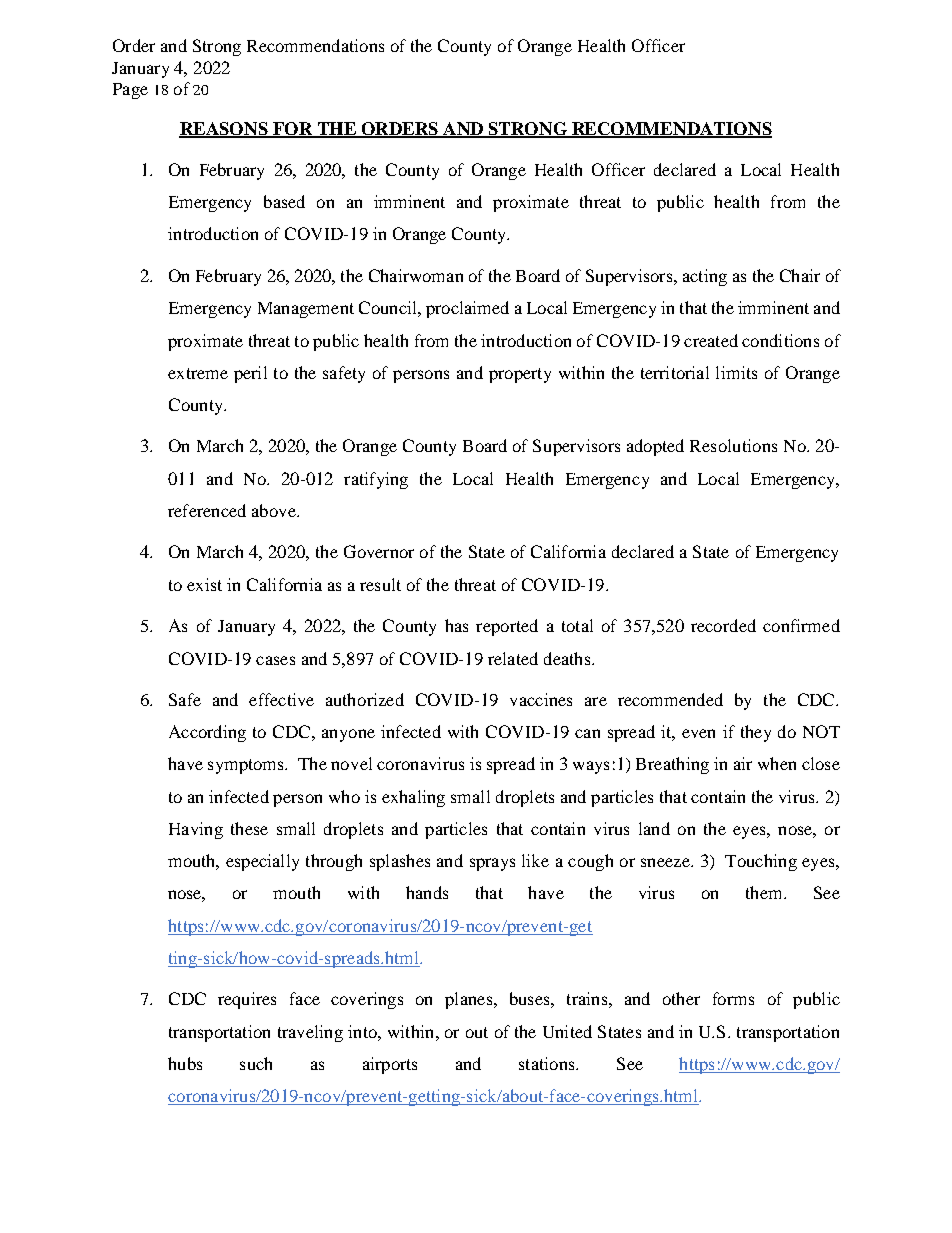 The image size is (952, 1233). I want to click on created, so click(711, 340).
